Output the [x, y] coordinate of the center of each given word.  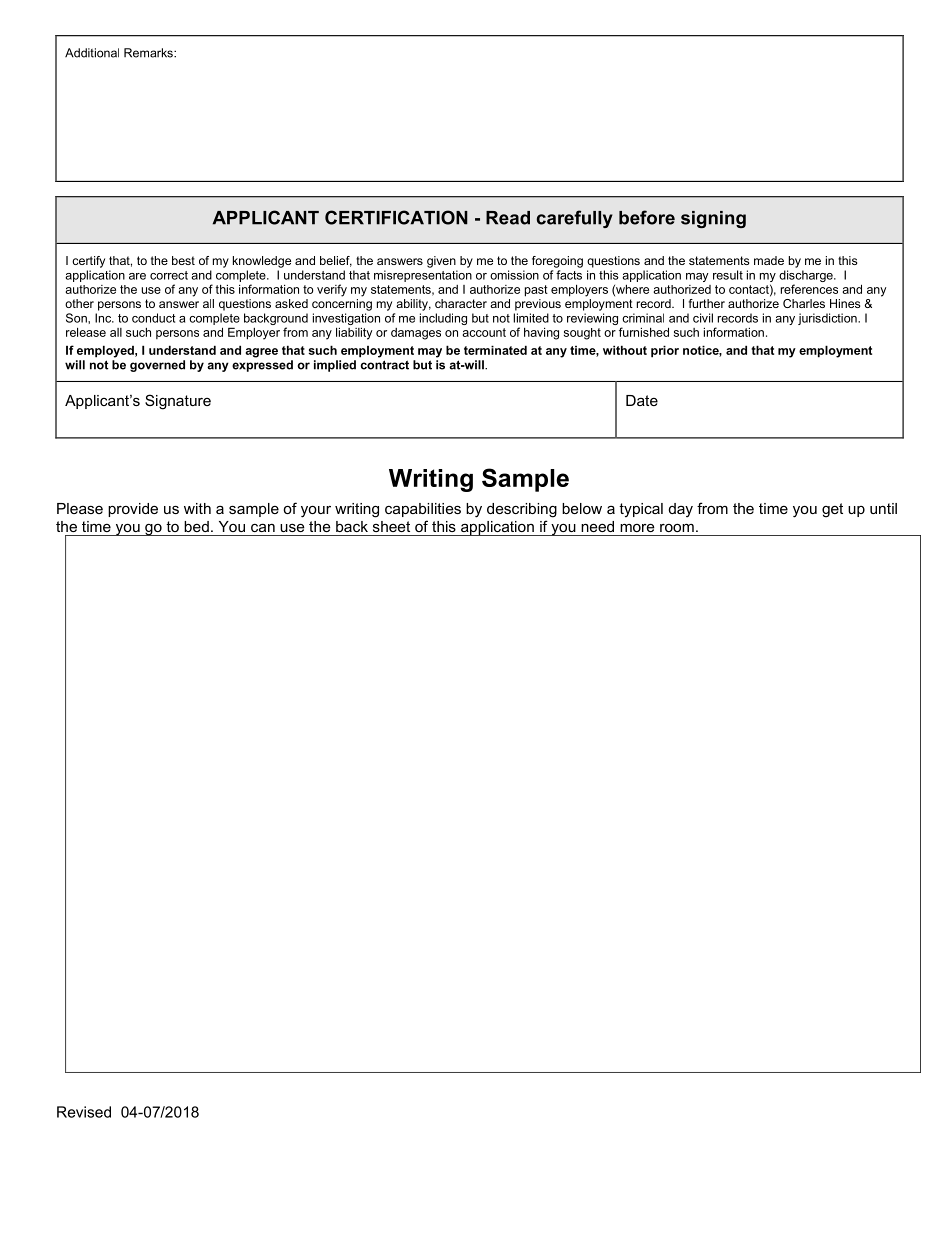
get [832, 510]
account [484, 332]
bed [196, 526]
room [677, 528]
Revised [84, 1112]
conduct [153, 318]
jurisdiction [828, 319]
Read [508, 218]
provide [133, 510]
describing [522, 510]
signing [713, 219]
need [597, 526]
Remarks [149, 53]
